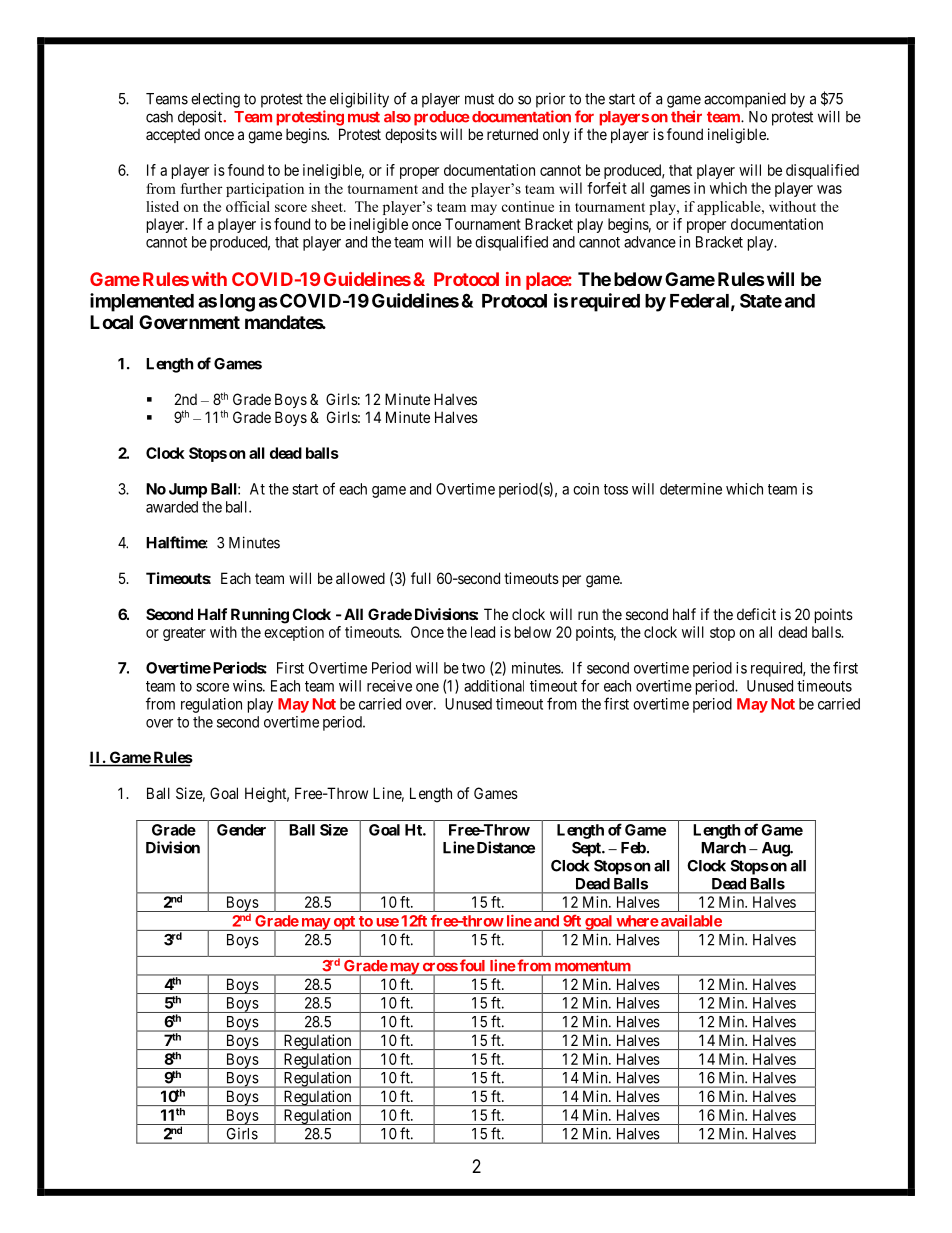  Describe the element at coordinates (723, 848) in the page. I see `March` at that location.
